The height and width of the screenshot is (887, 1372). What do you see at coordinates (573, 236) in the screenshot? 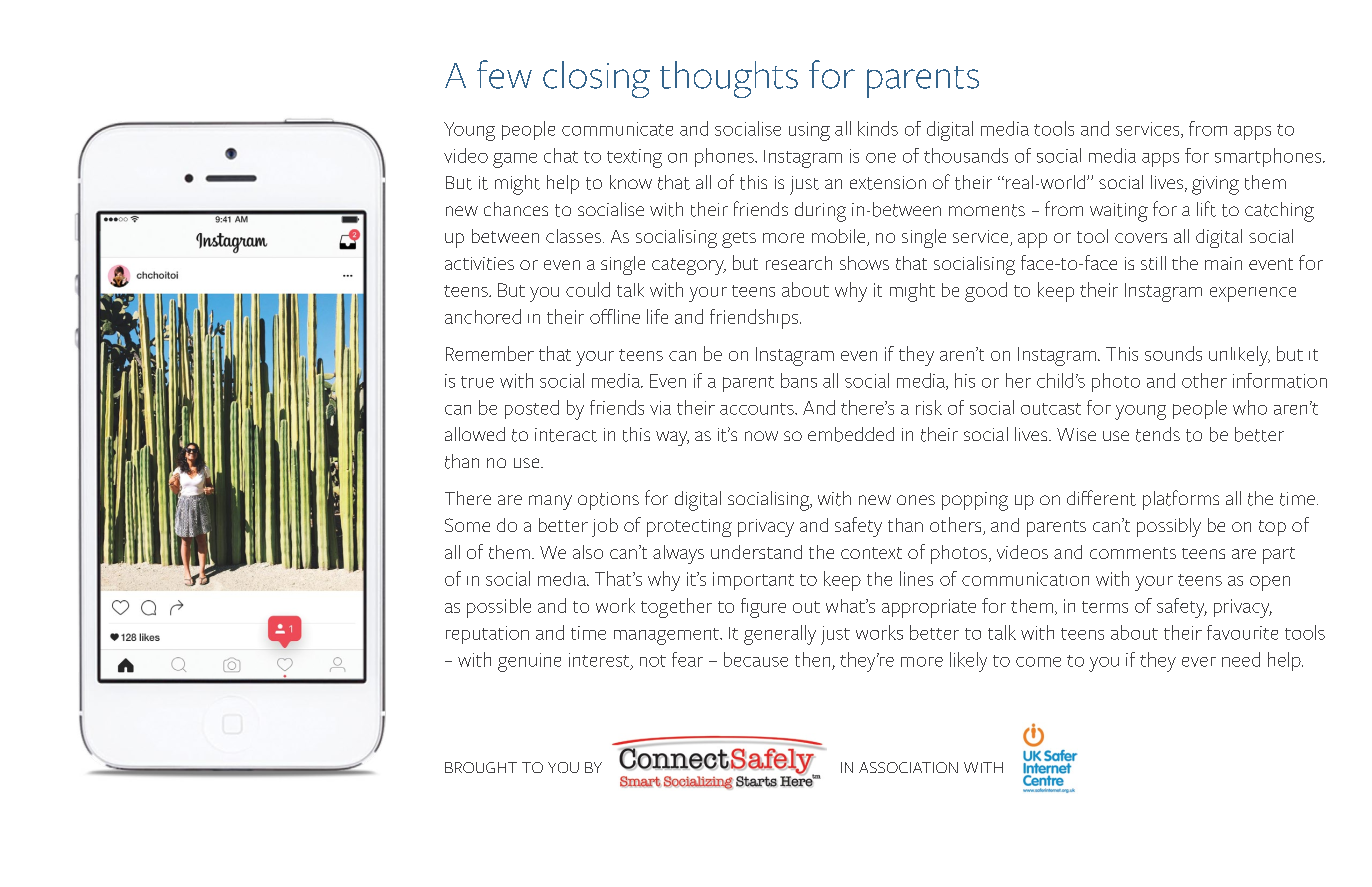
I see `classes` at bounding box center [573, 236].
